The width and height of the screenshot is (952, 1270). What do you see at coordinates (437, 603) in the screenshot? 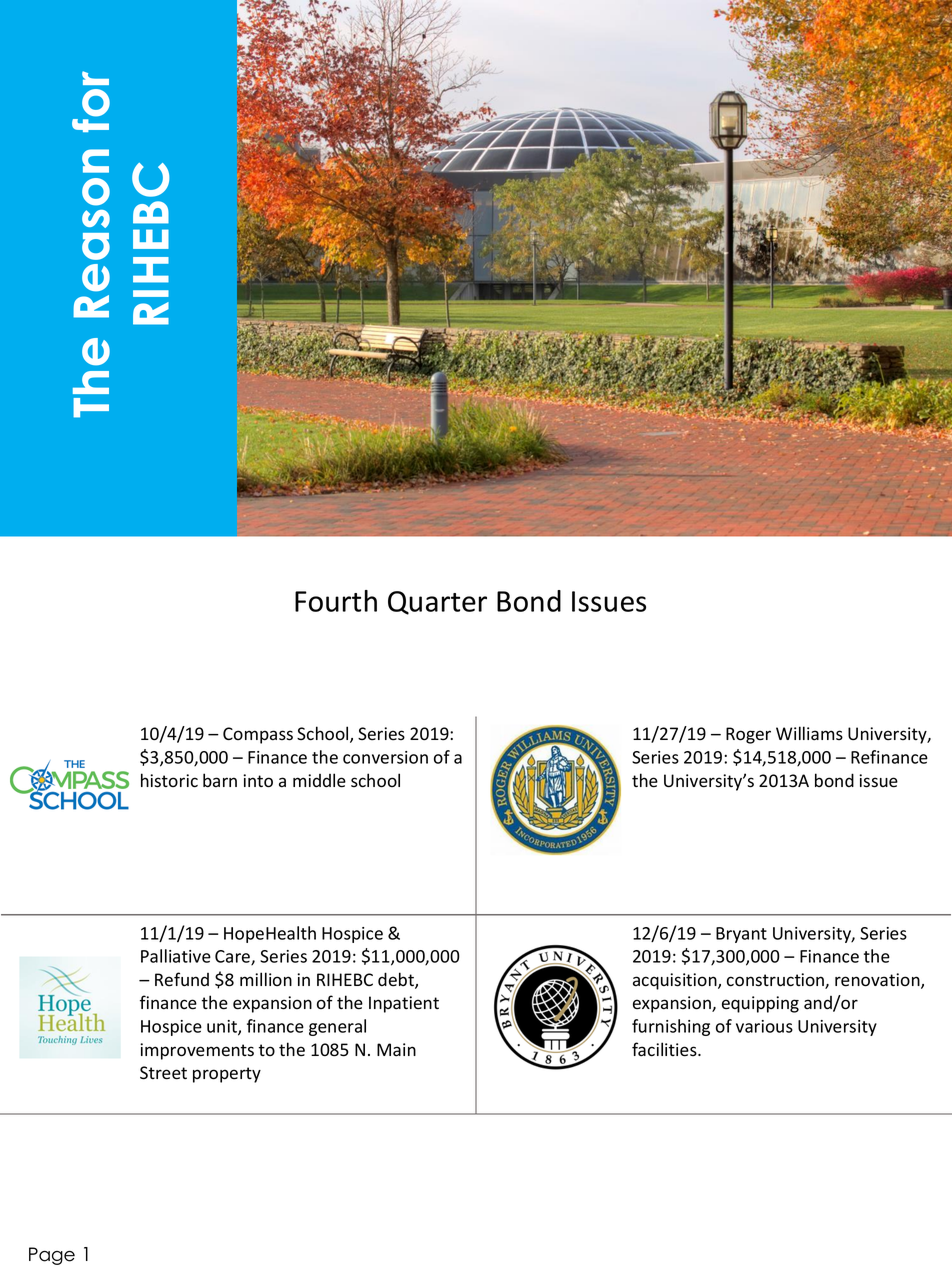
I see `Quarter` at bounding box center [437, 603].
